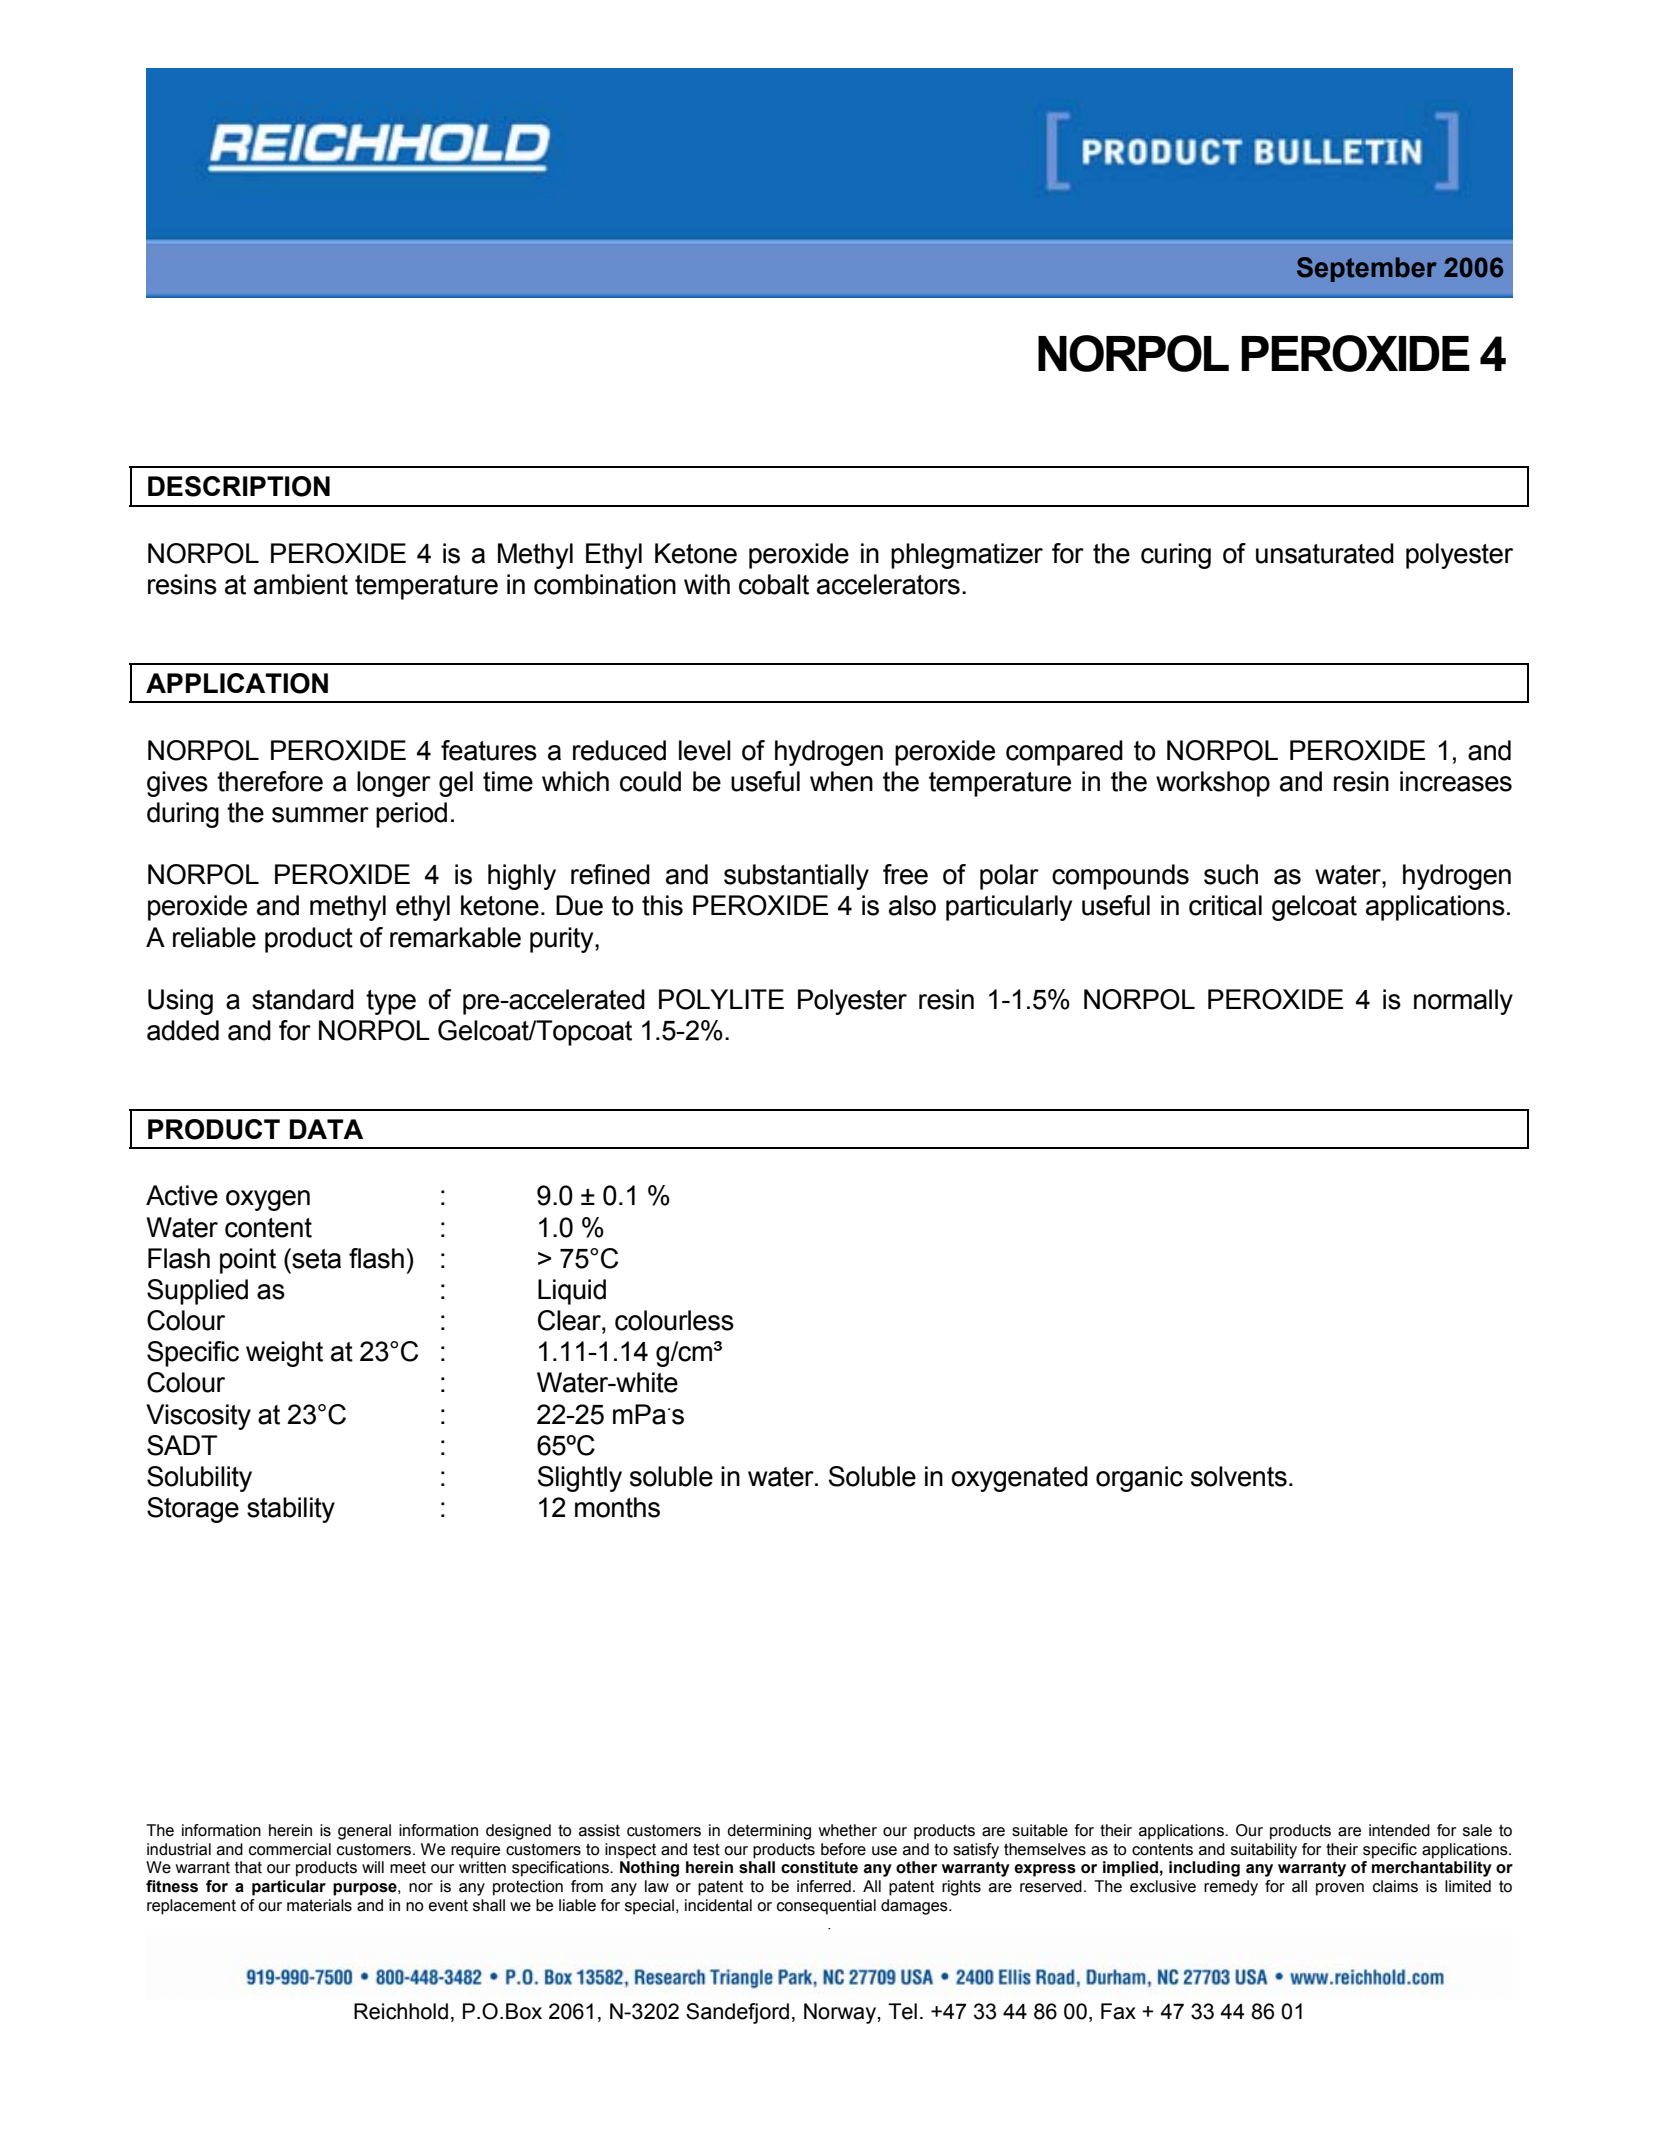  Describe the element at coordinates (1239, 1476) in the image. I see `solvents` at that location.
